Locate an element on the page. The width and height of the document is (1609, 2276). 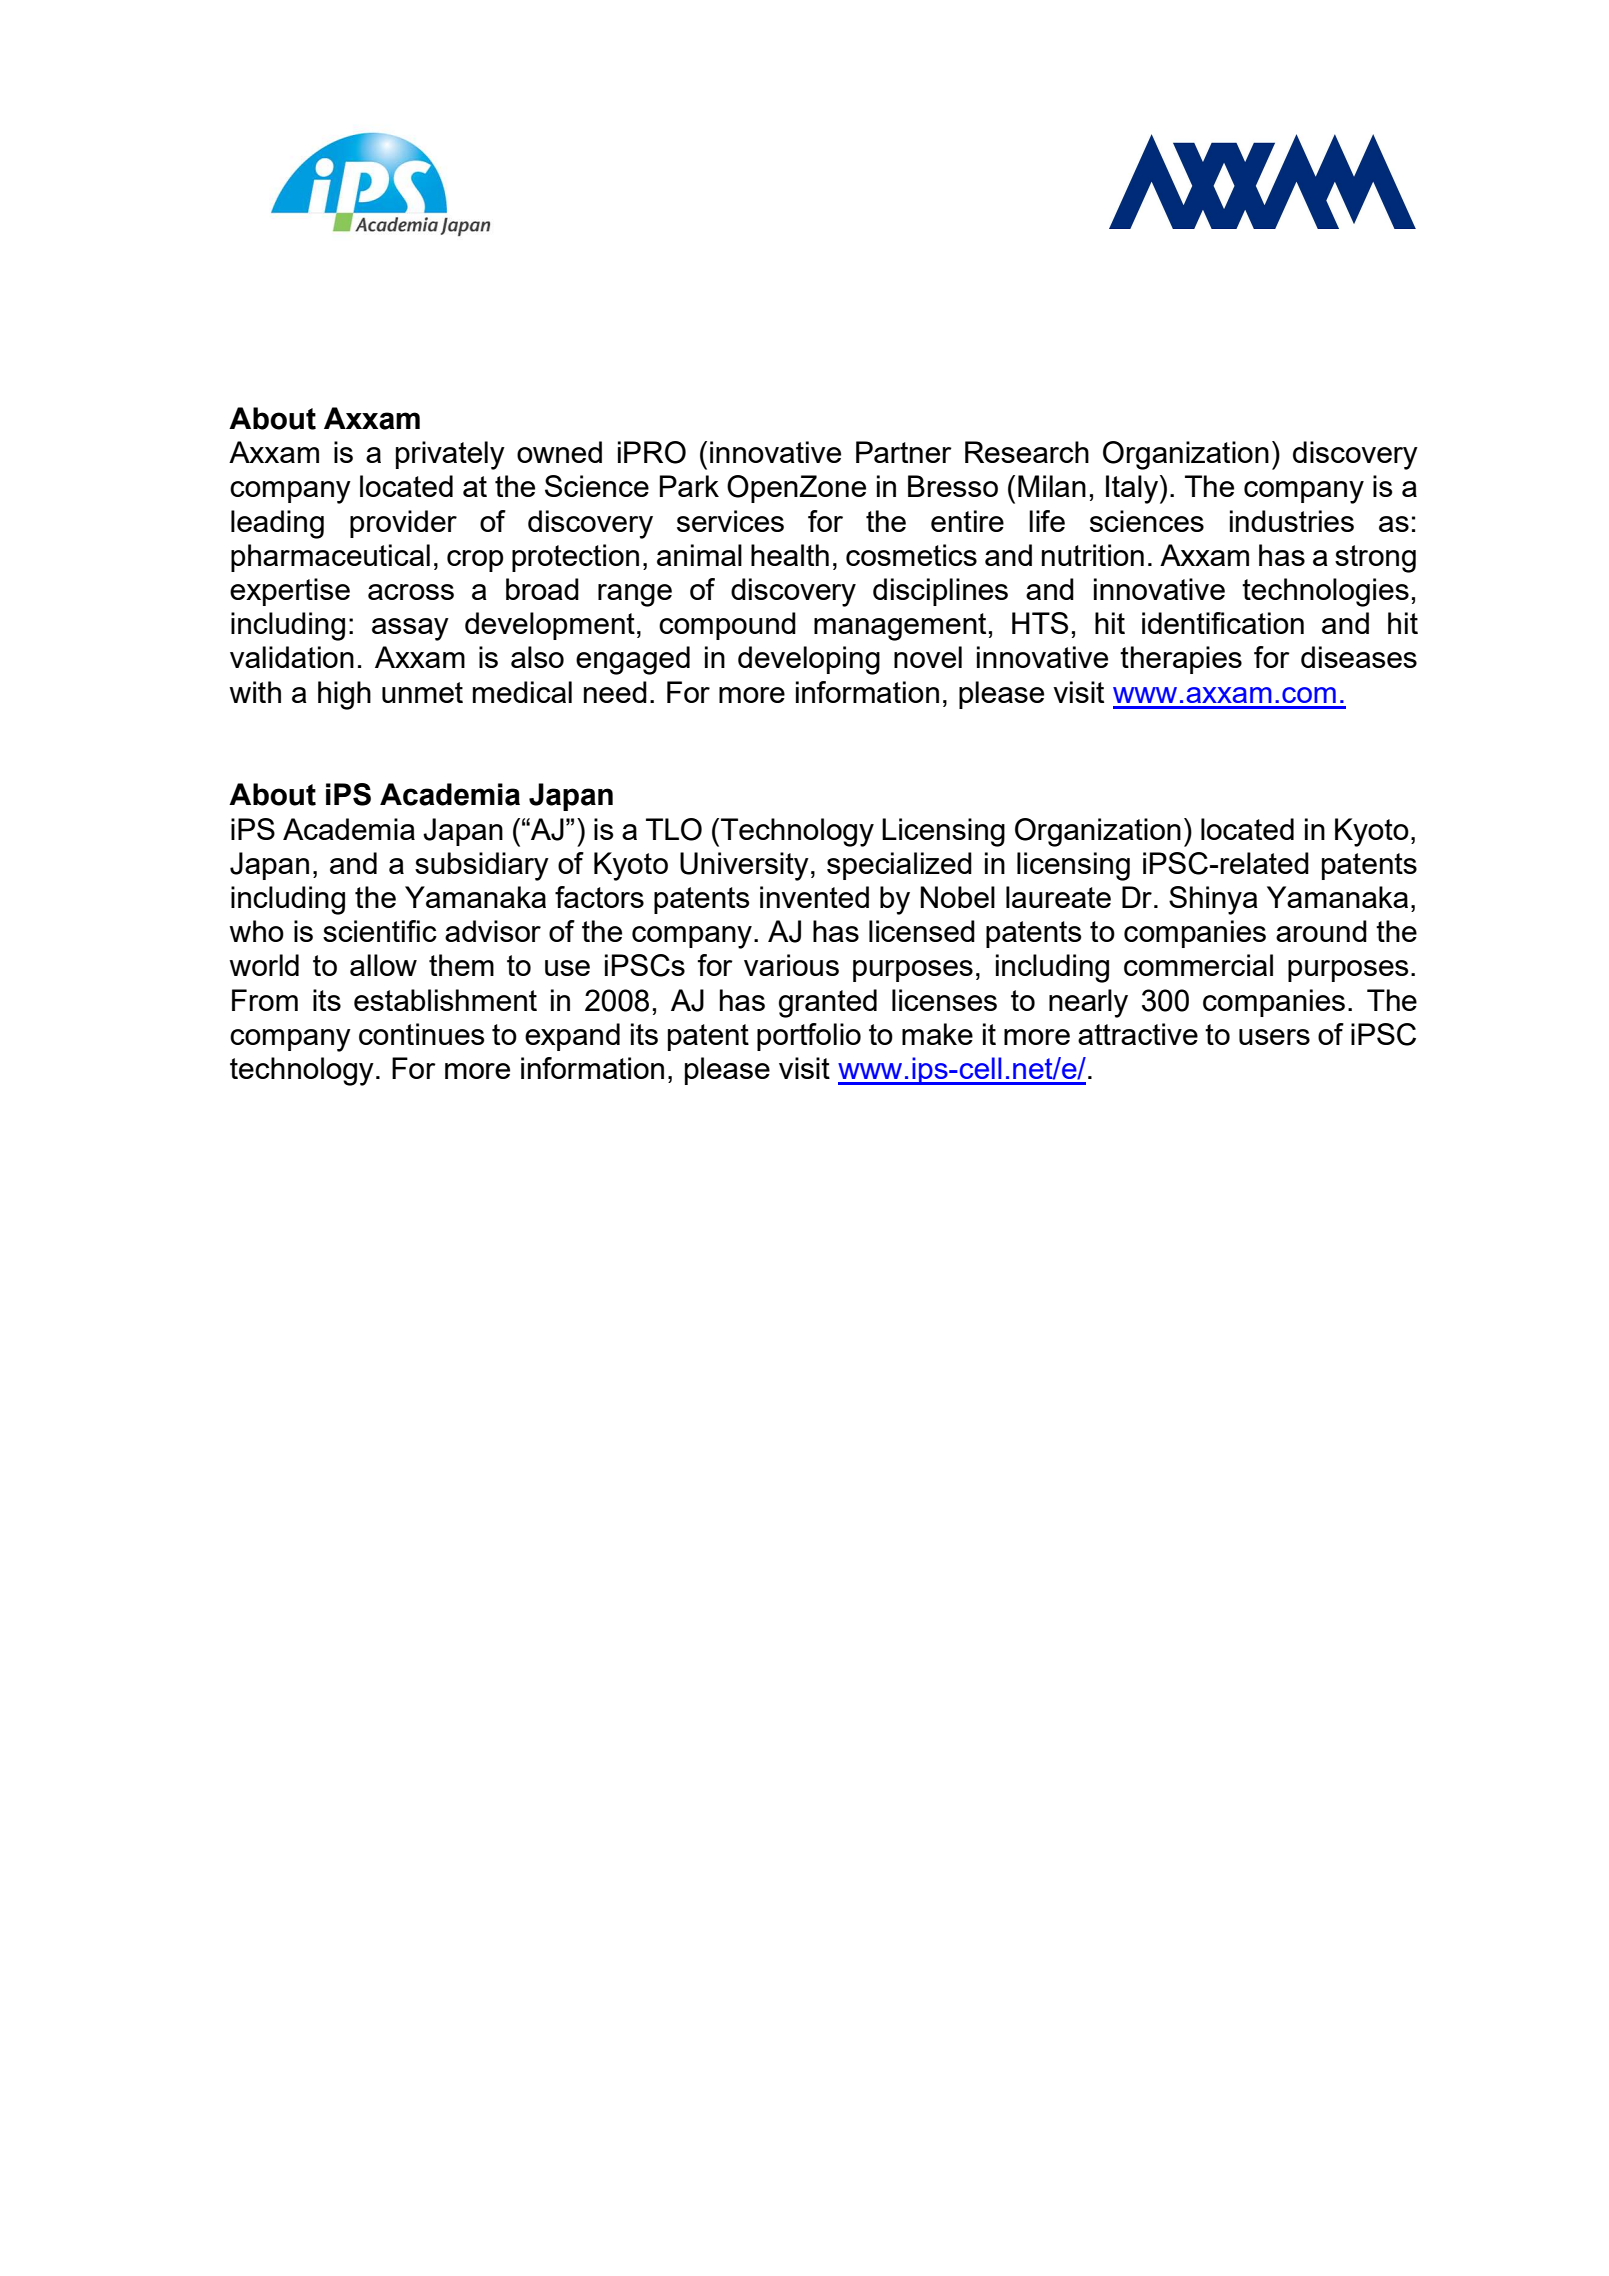
Milan is located at coordinates (1052, 486).
